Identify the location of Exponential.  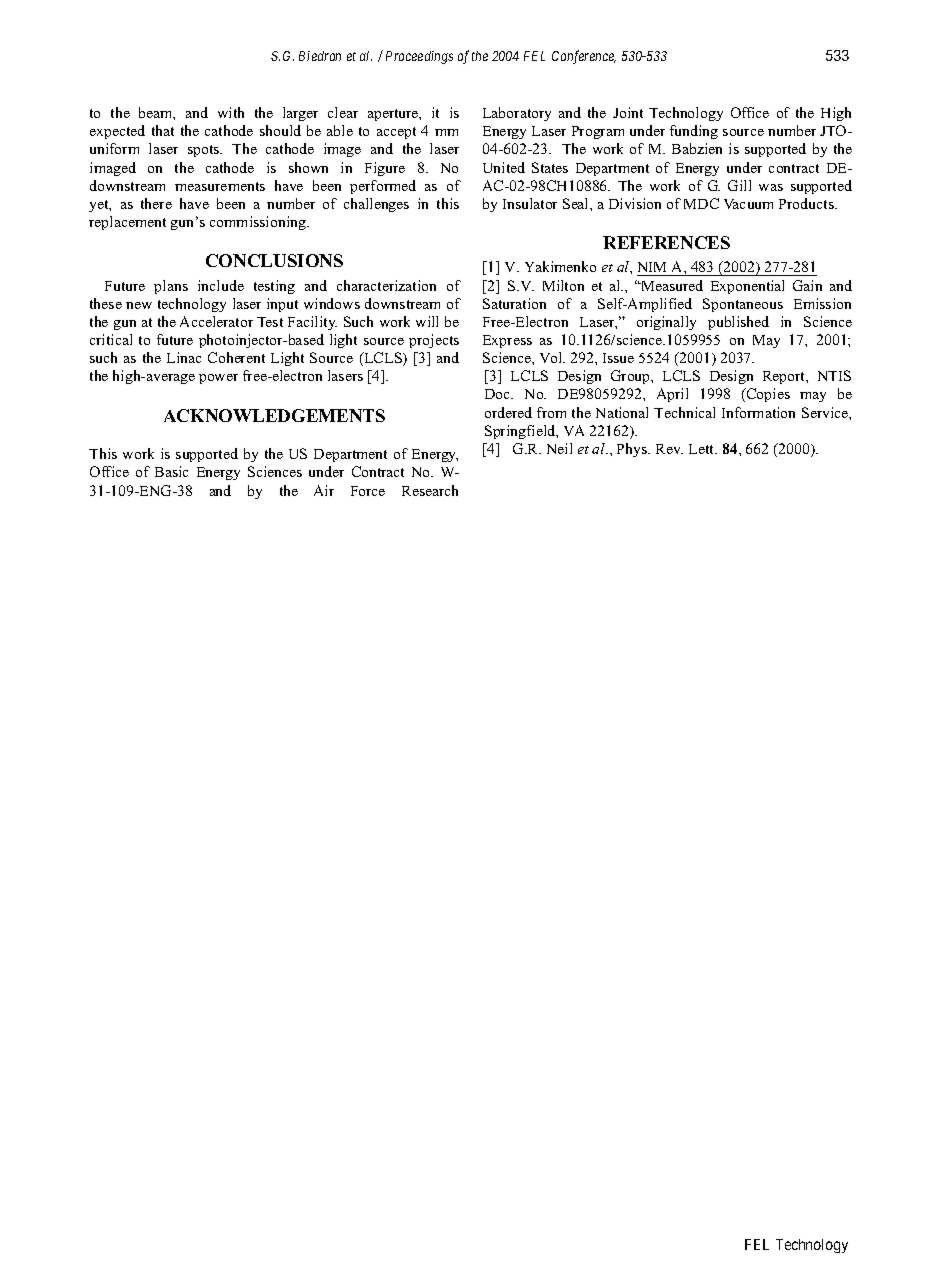
(747, 287).
